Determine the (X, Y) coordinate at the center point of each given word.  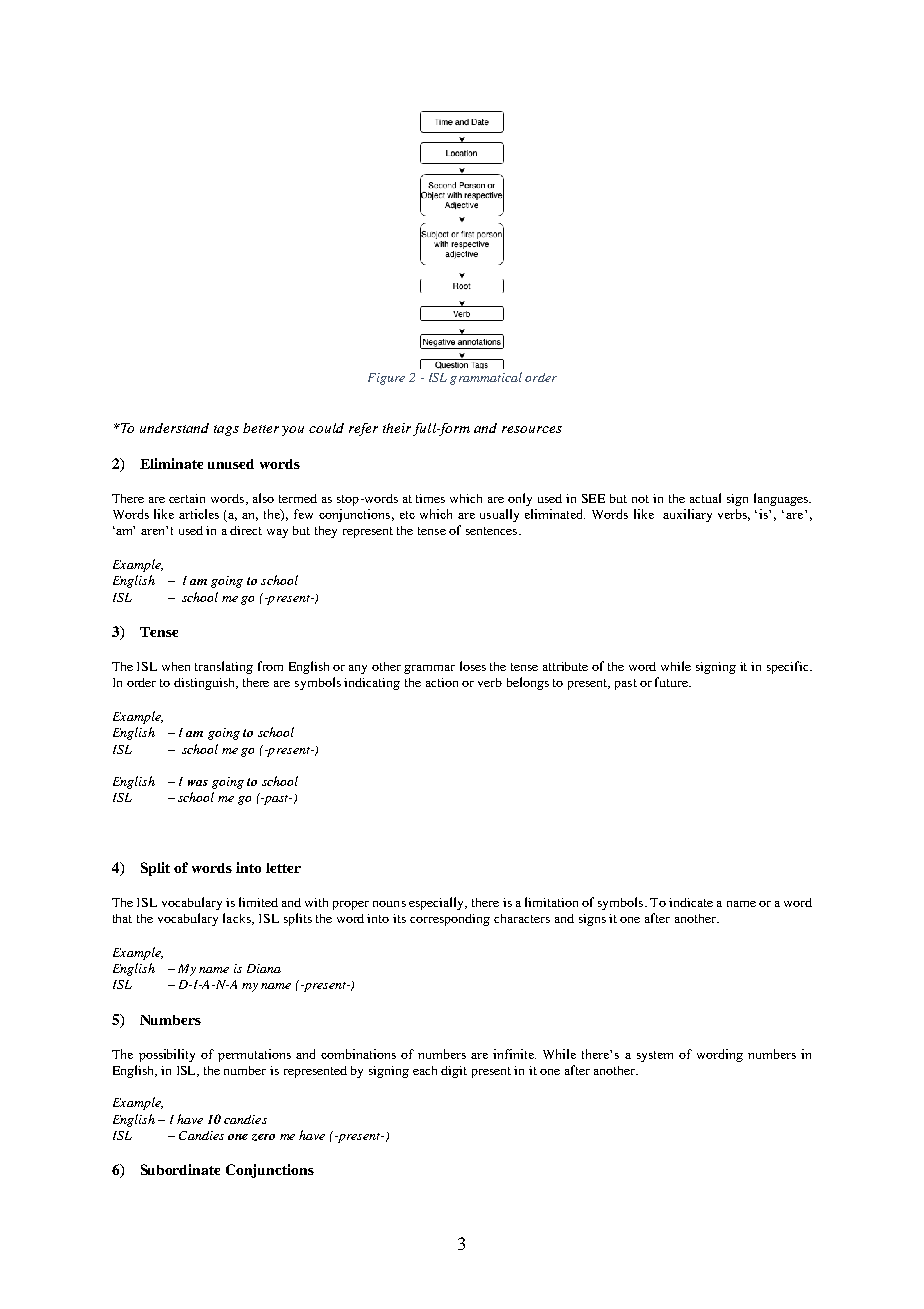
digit (454, 1072)
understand (174, 428)
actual (705, 498)
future (673, 682)
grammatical (486, 378)
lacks (238, 919)
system (655, 1056)
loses (473, 666)
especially (438, 903)
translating (224, 667)
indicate (691, 902)
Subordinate (180, 1169)
